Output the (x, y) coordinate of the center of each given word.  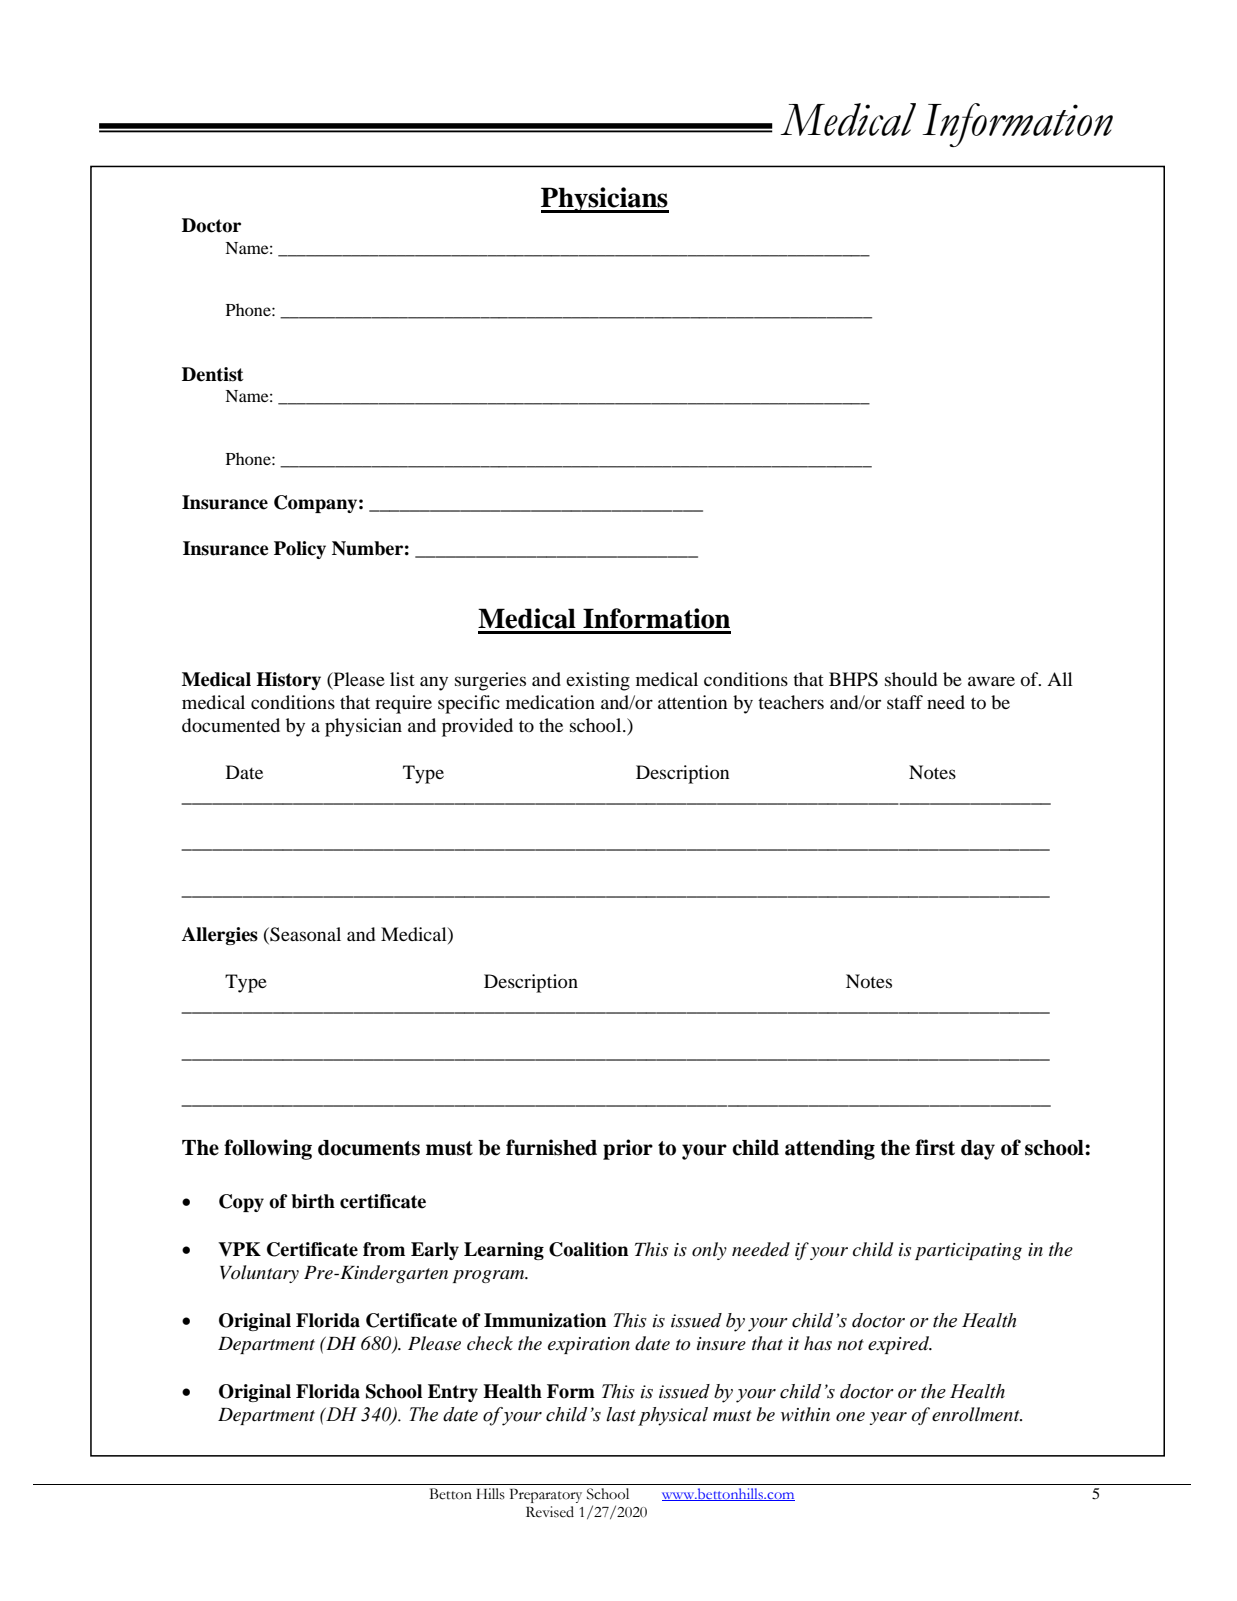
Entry (453, 1393)
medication (550, 702)
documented (231, 725)
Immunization (545, 1320)
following (268, 1149)
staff (905, 702)
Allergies (220, 936)
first (935, 1147)
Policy (300, 550)
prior (628, 1149)
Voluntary (259, 1274)
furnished (551, 1147)
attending (830, 1149)
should (911, 679)
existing (598, 681)
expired (900, 1345)
